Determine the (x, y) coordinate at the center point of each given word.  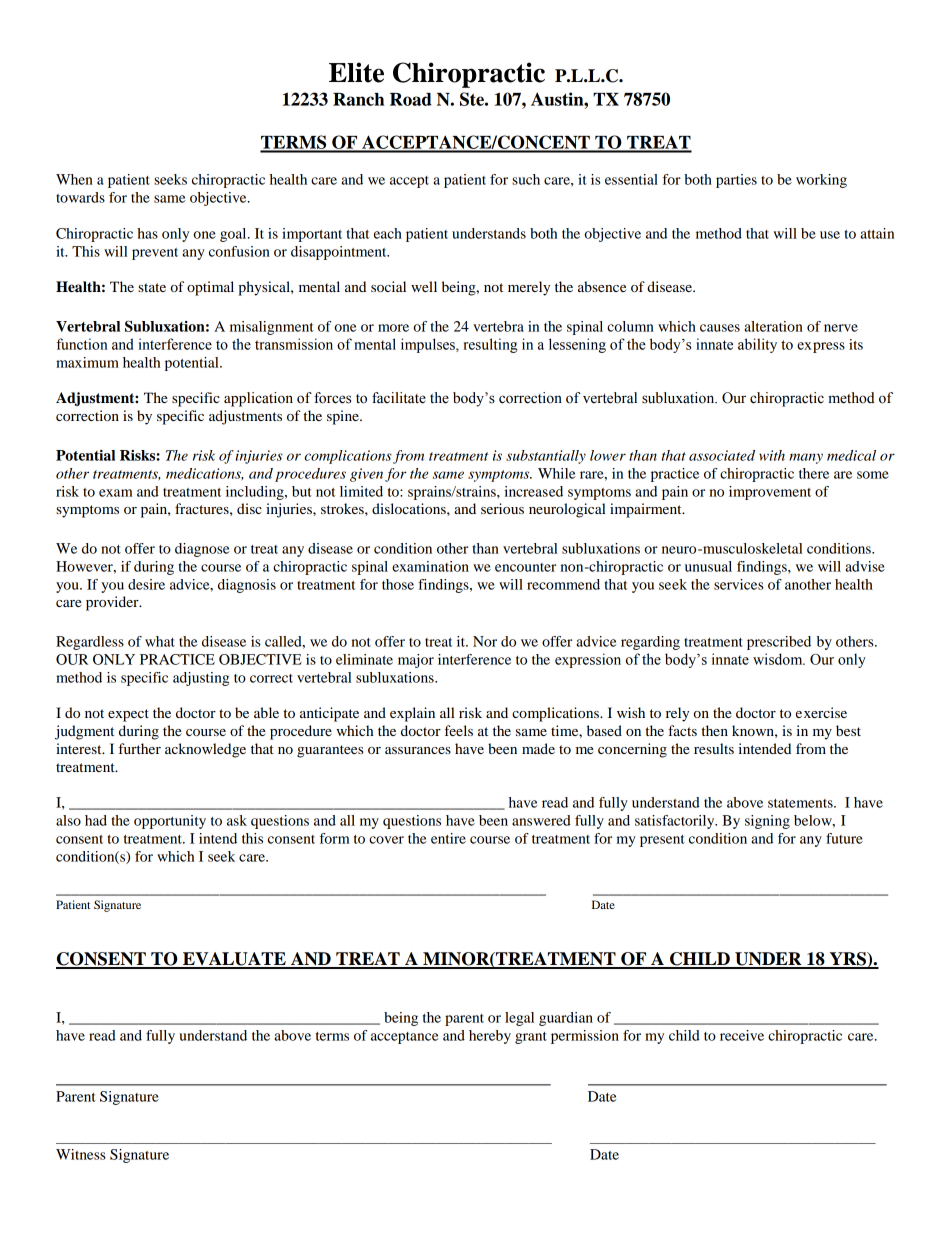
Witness (81, 1154)
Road (411, 99)
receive (742, 1035)
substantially (546, 457)
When (74, 179)
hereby (490, 1037)
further (140, 748)
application (258, 399)
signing (767, 822)
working (821, 181)
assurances (418, 750)
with (772, 455)
